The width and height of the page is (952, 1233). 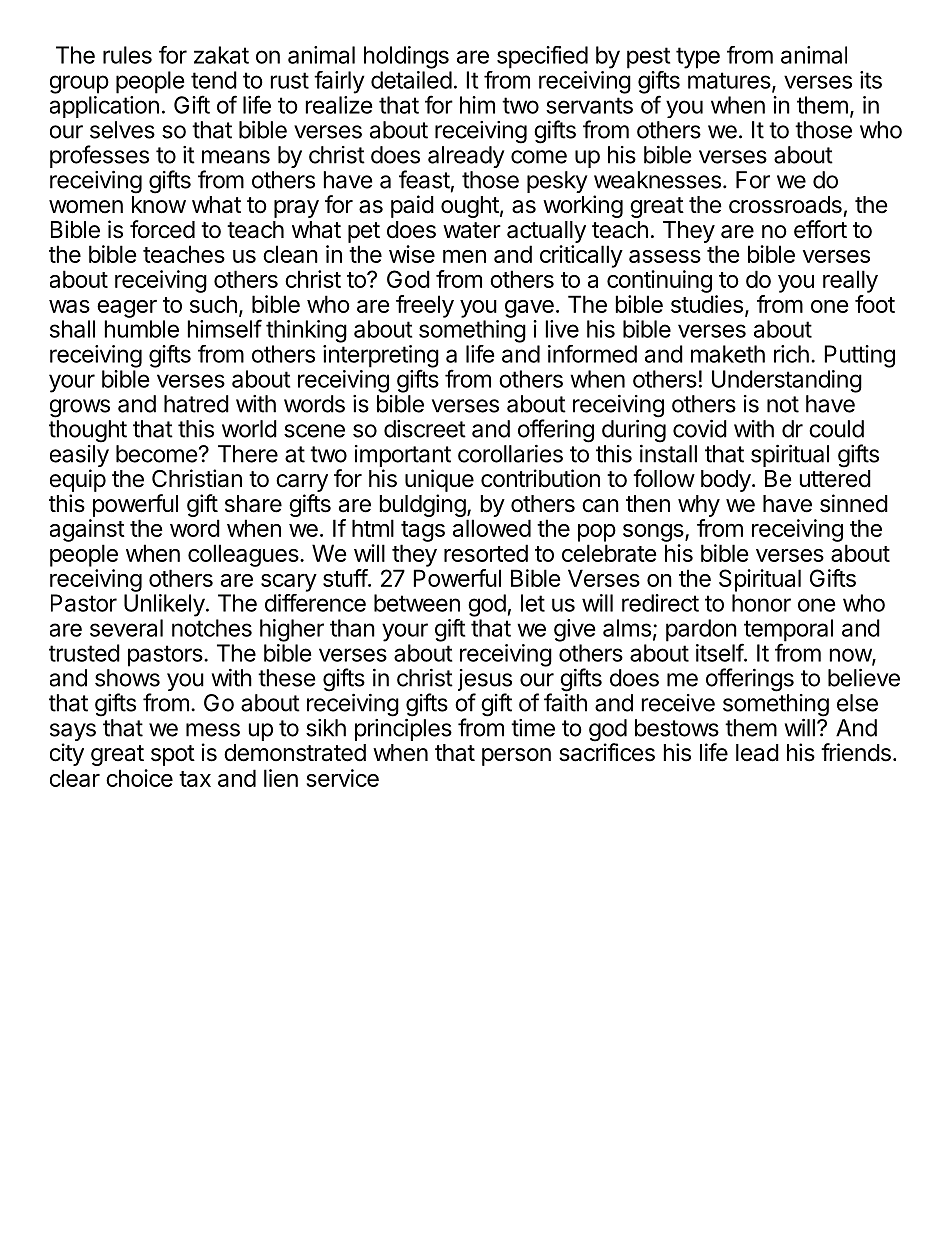 What do you see at coordinates (411, 80) in the page?
I see `detailed` at bounding box center [411, 80].
